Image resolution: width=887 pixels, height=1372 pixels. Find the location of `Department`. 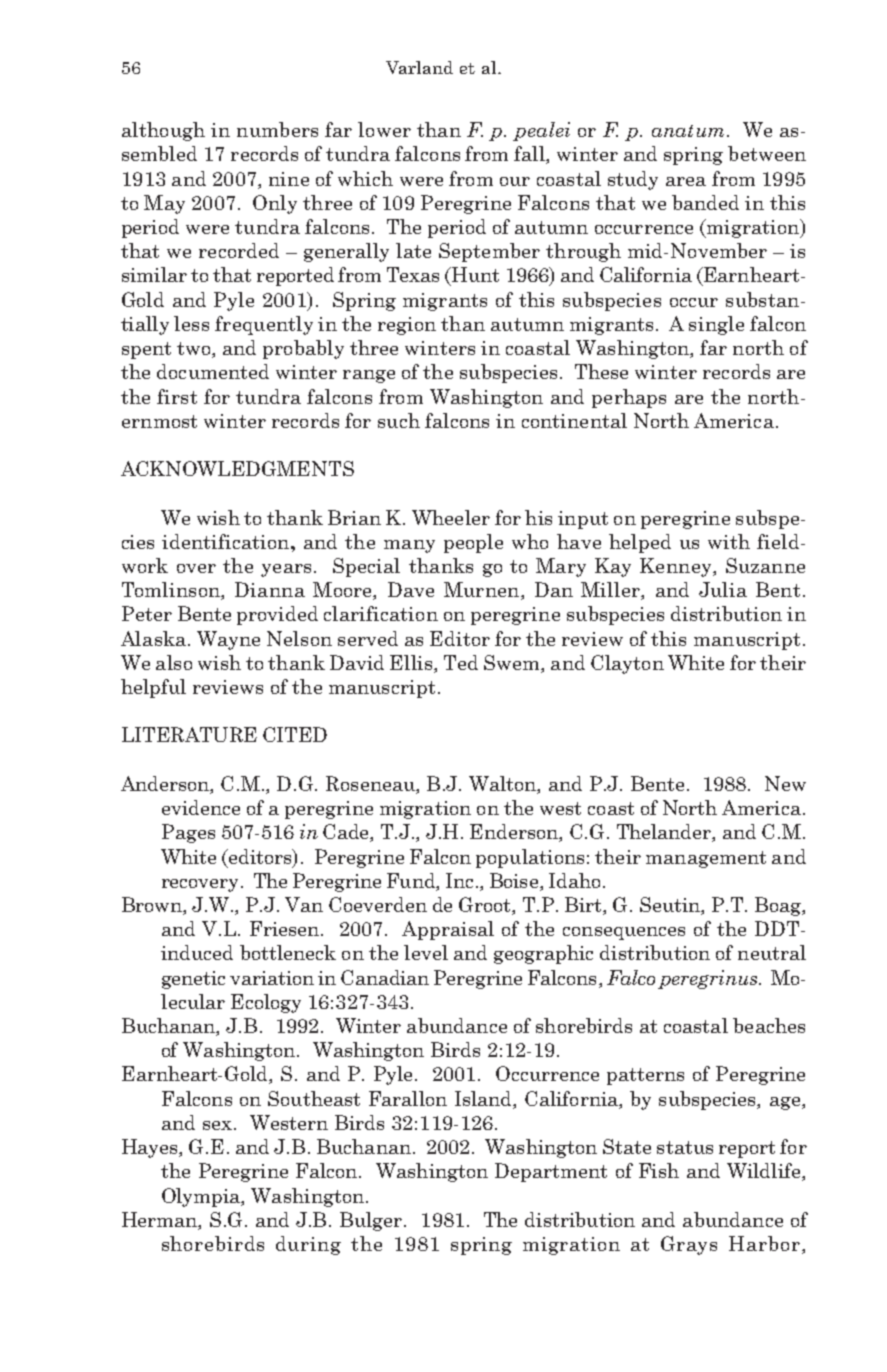

Department is located at coordinates (551, 1172).
